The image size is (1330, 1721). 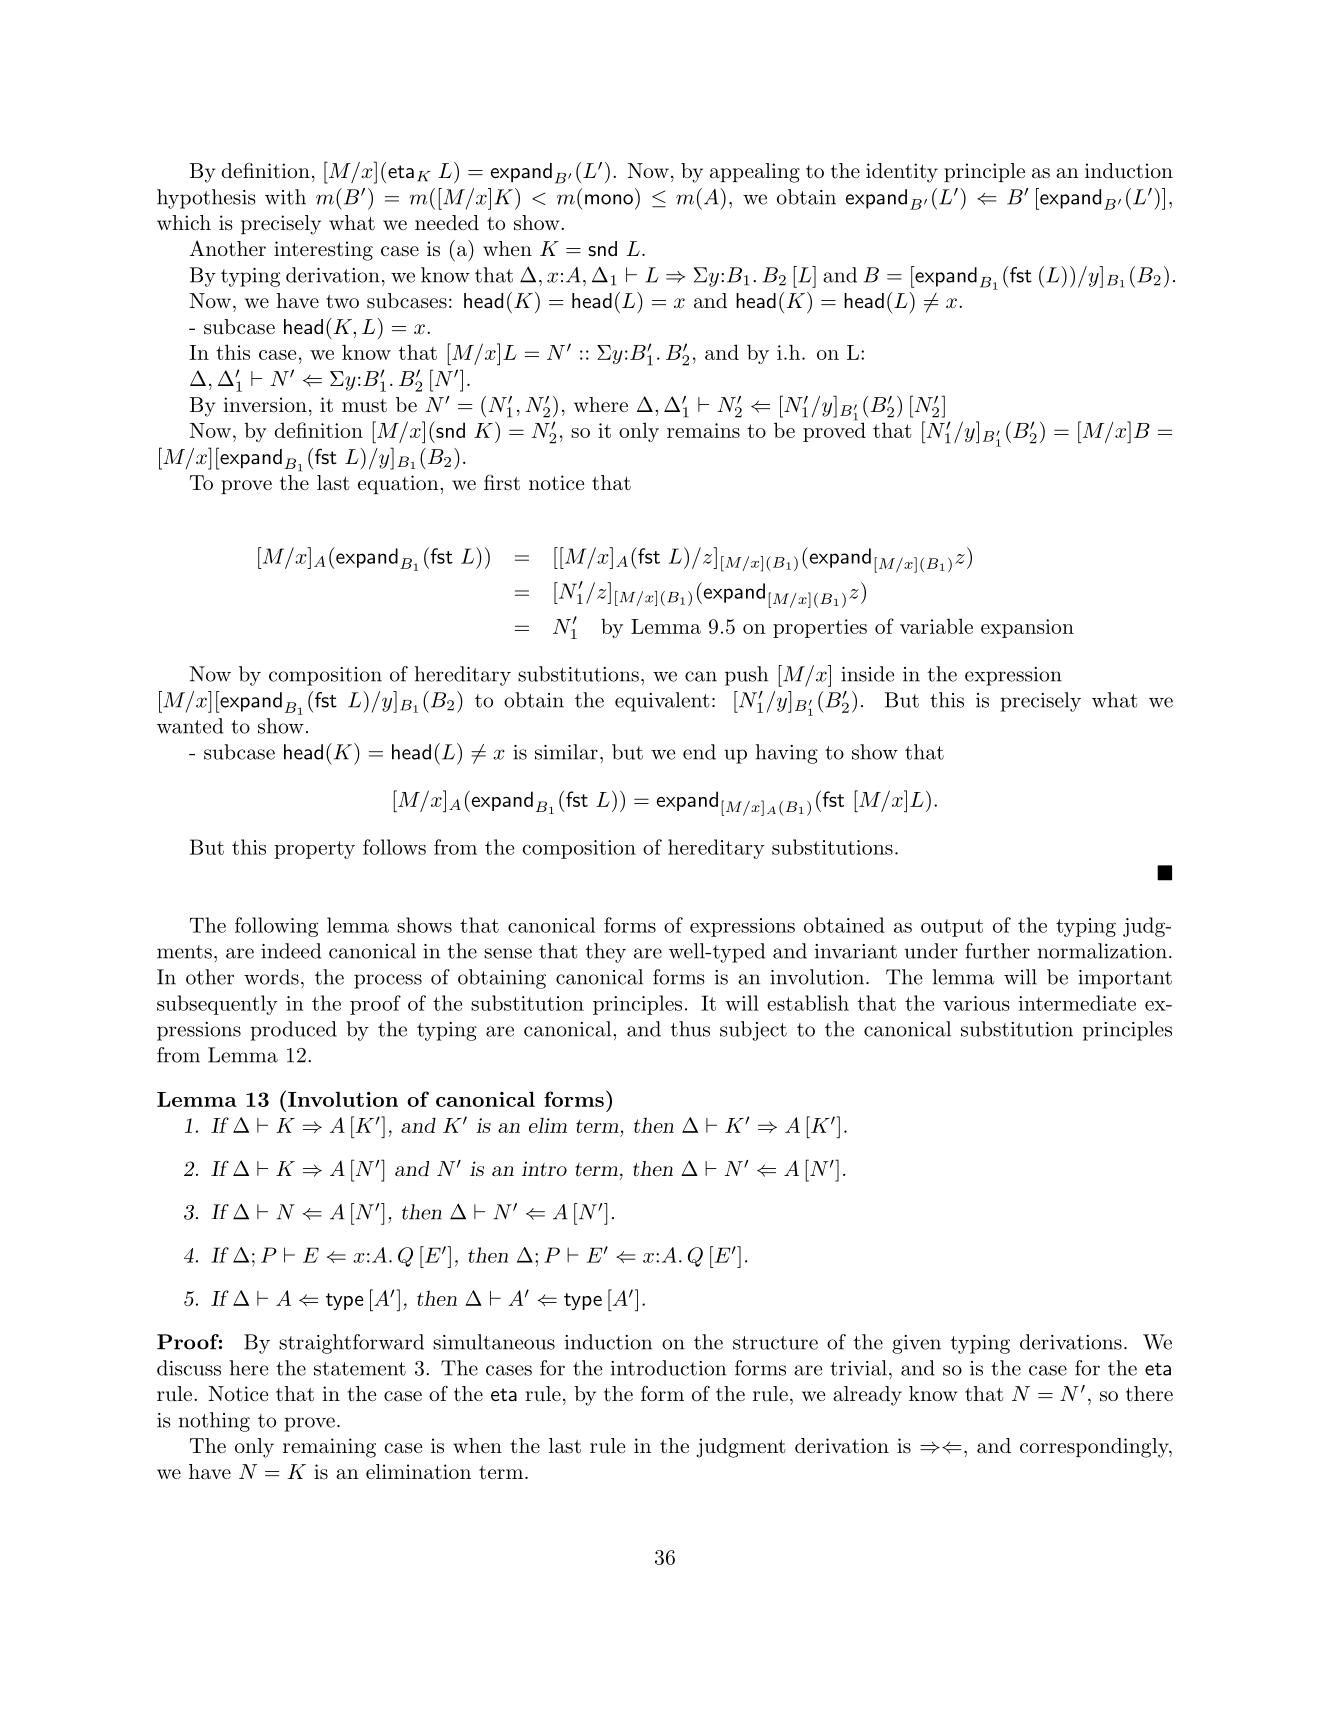 I want to click on appealing, so click(x=755, y=173).
